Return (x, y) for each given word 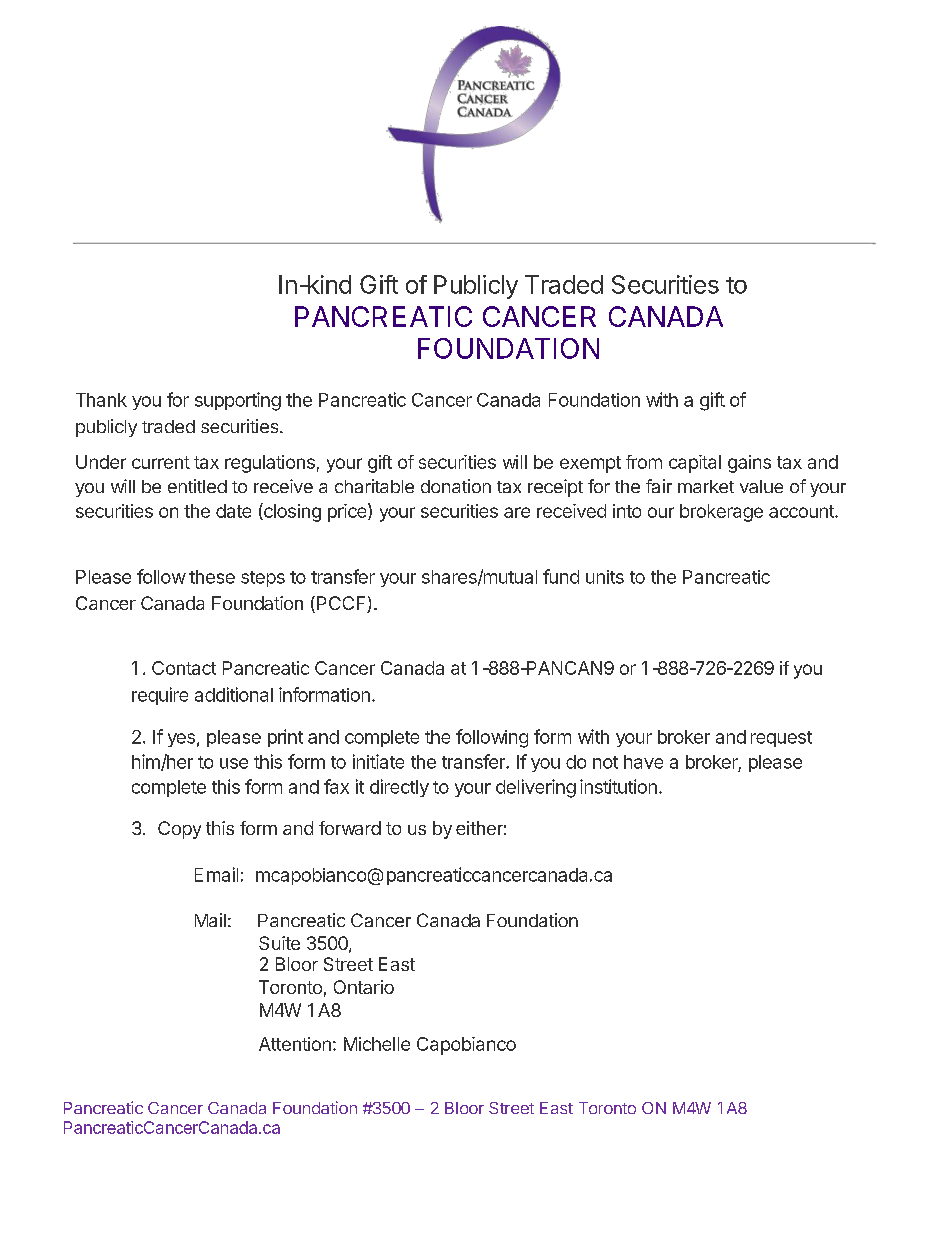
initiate (378, 761)
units (605, 577)
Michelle (377, 1044)
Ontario (364, 987)
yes (181, 740)
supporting (238, 401)
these (212, 577)
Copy (179, 830)
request (781, 739)
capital (695, 464)
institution (618, 786)
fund (561, 576)
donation (456, 486)
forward (350, 828)
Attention (295, 1044)
